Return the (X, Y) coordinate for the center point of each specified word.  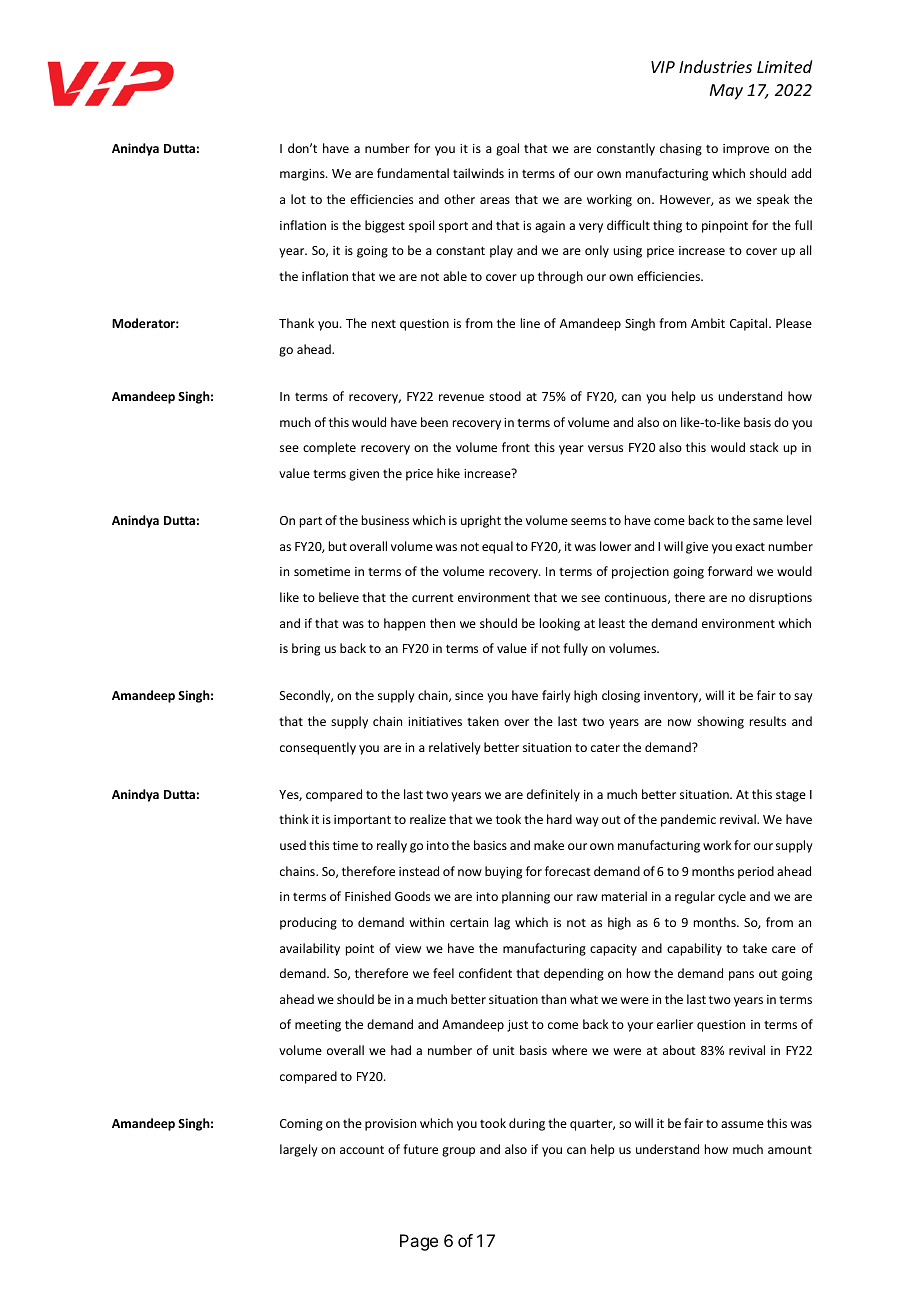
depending (574, 974)
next (384, 324)
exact (750, 547)
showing (720, 722)
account (362, 1149)
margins (303, 175)
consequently (318, 748)
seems (588, 521)
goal (507, 149)
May (726, 92)
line (530, 323)
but (338, 546)
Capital (750, 324)
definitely (553, 795)
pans (741, 976)
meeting (318, 1026)
